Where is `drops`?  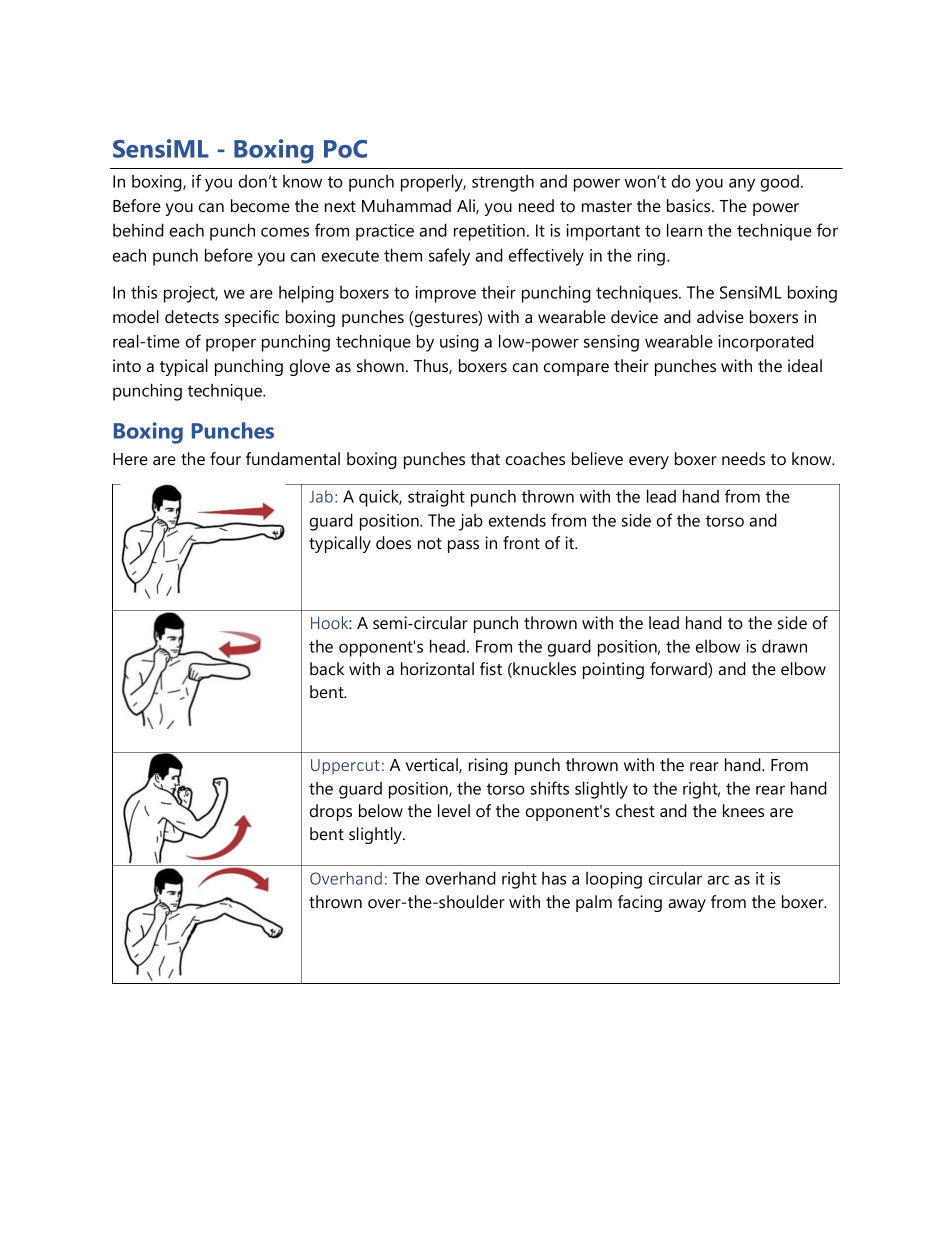
drops is located at coordinates (331, 812).
